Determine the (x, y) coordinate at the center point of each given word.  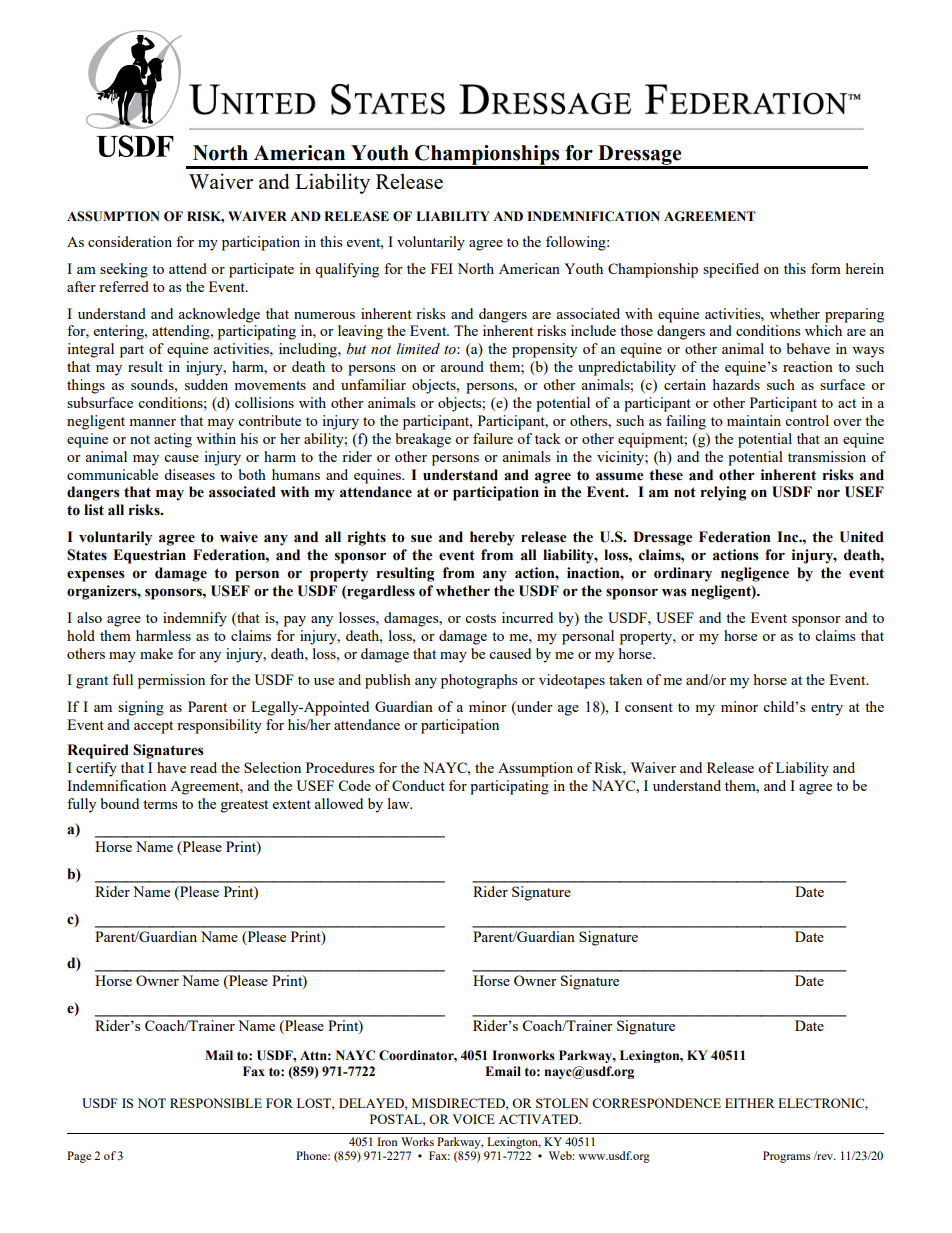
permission (171, 681)
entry (827, 709)
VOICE (473, 1119)
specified (731, 270)
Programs (786, 1157)
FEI (442, 268)
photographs (479, 681)
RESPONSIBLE (216, 1103)
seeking (124, 270)
